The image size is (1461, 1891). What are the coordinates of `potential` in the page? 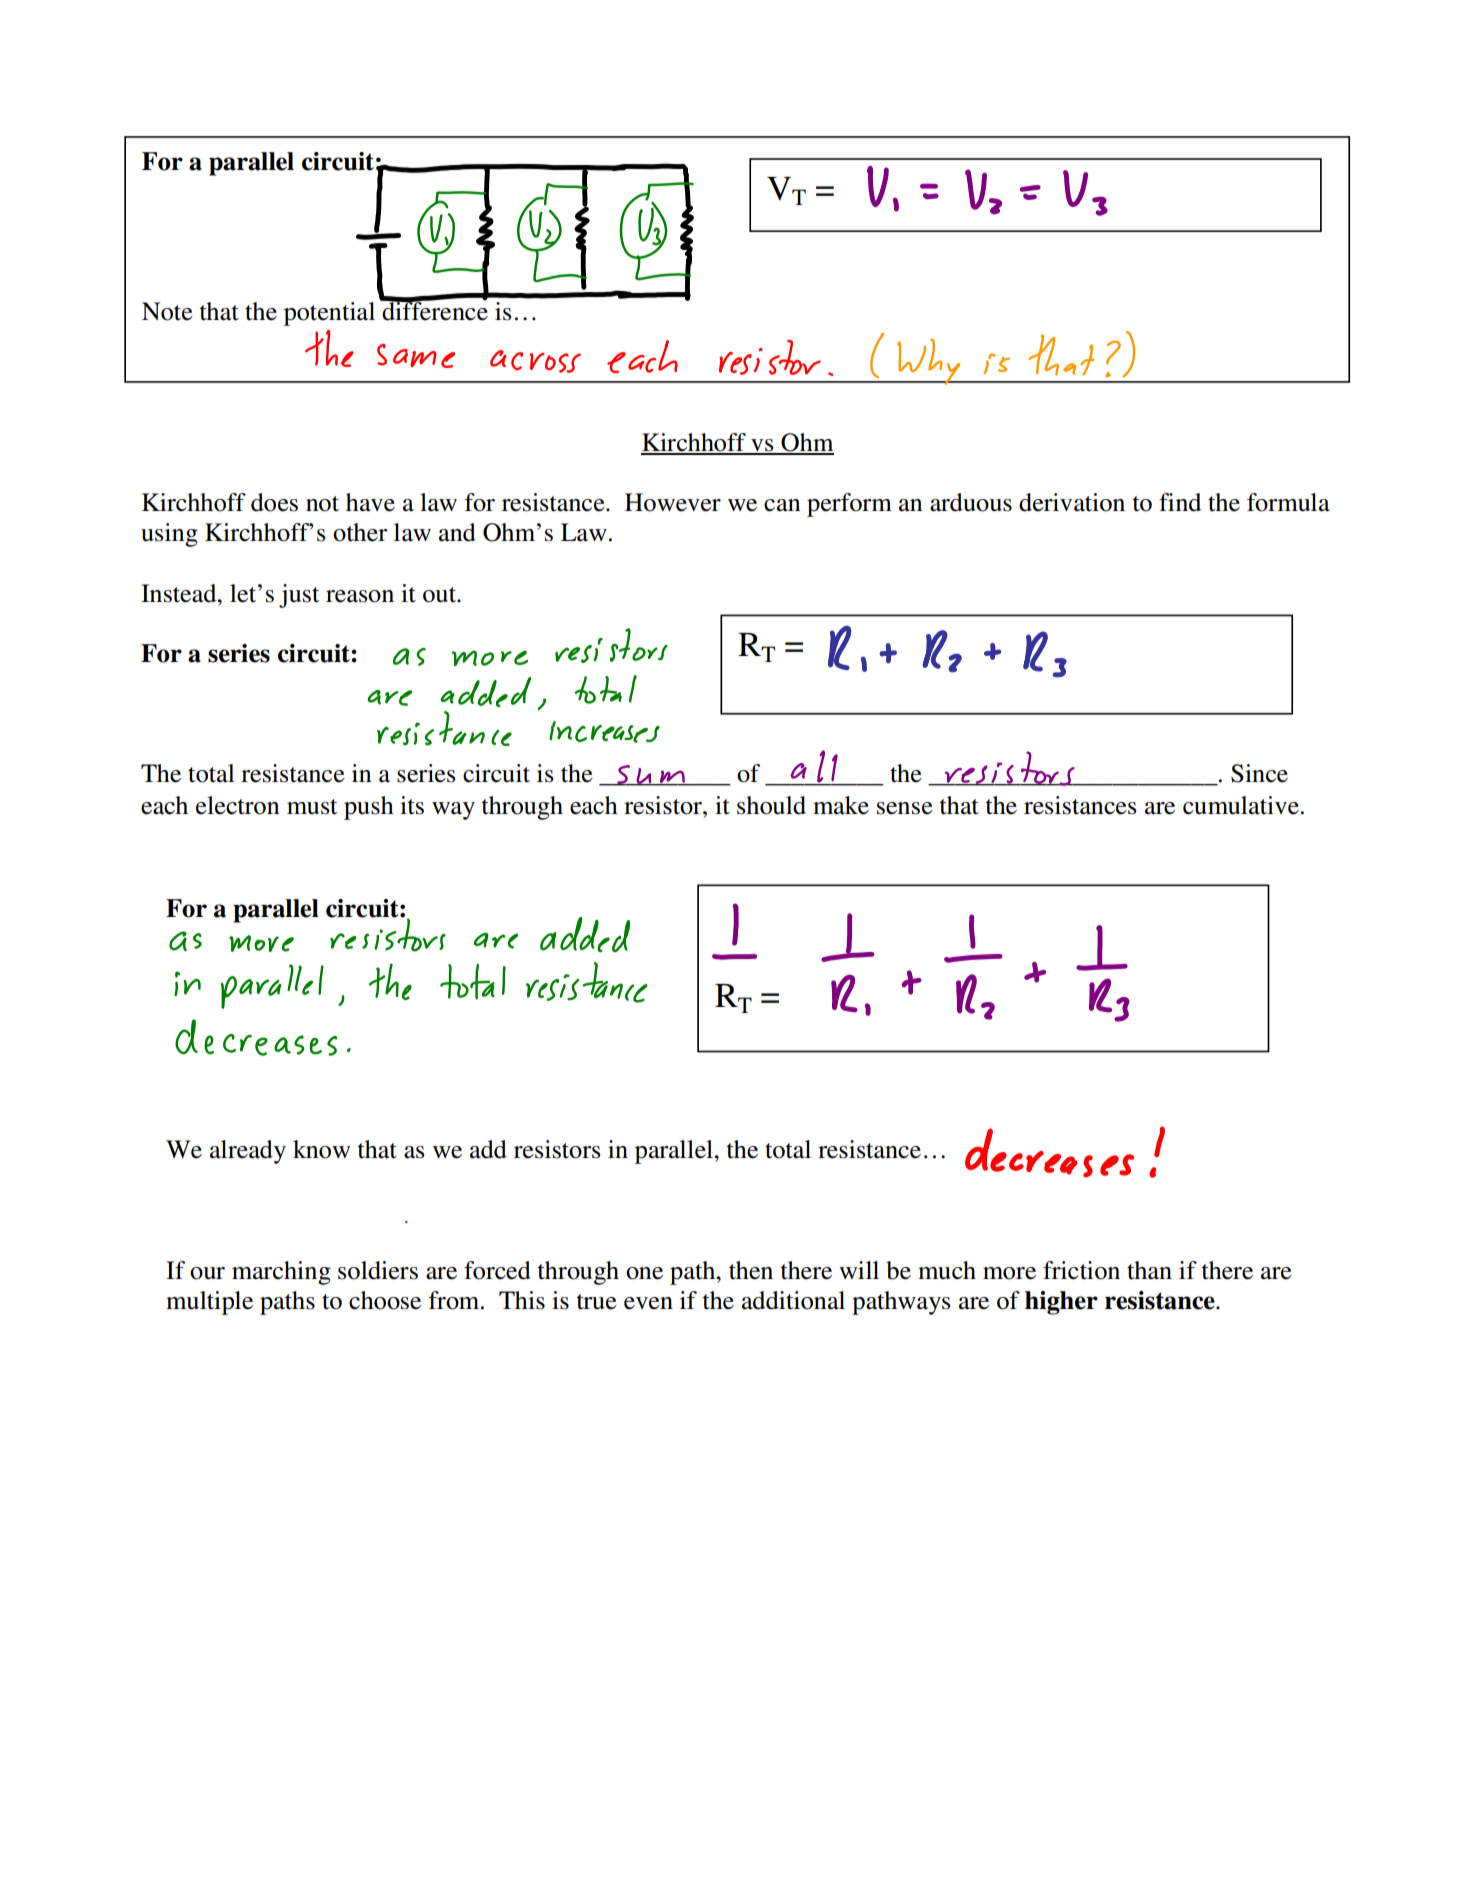 It's located at (329, 314).
